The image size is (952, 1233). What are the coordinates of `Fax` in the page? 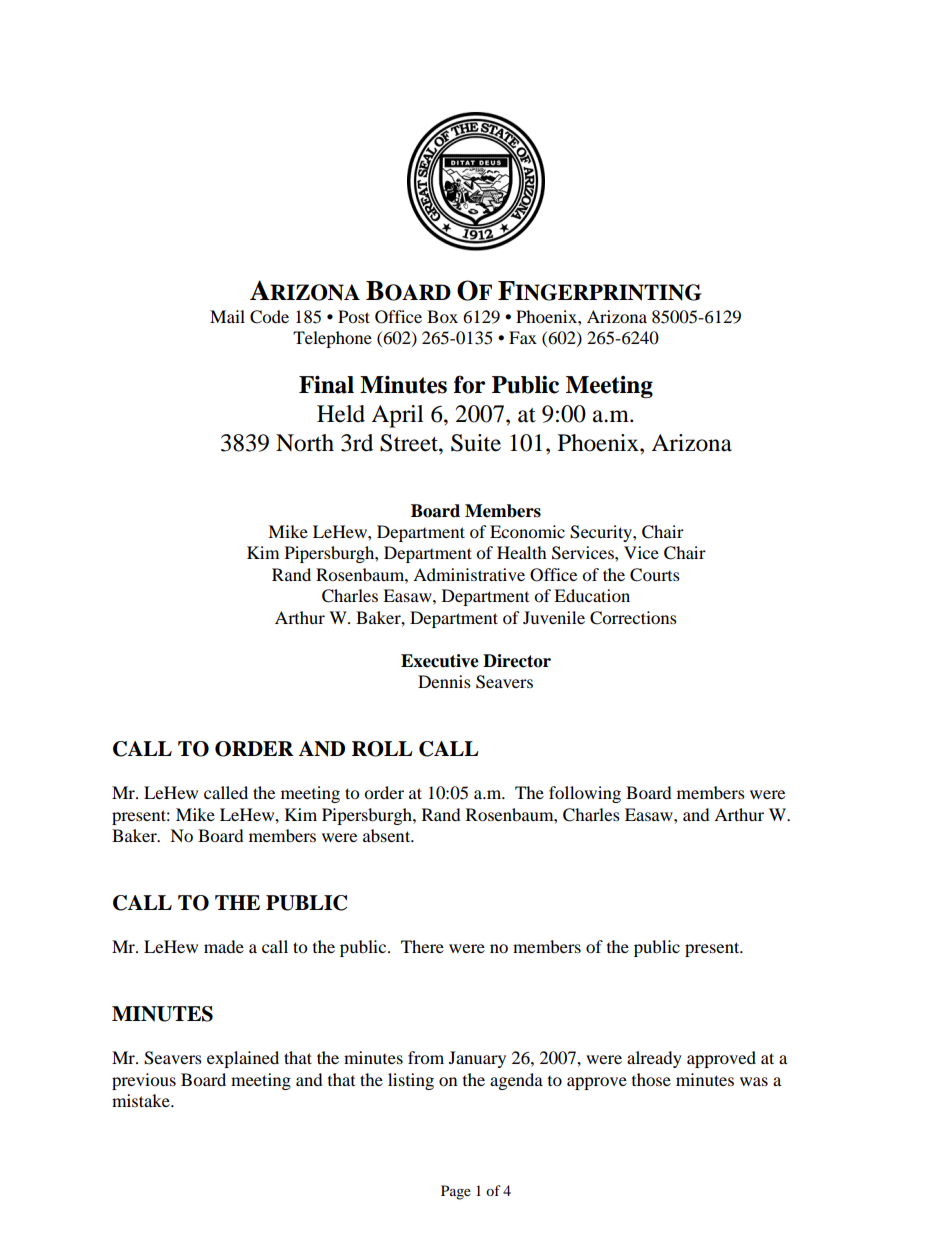 It's located at (523, 337).
